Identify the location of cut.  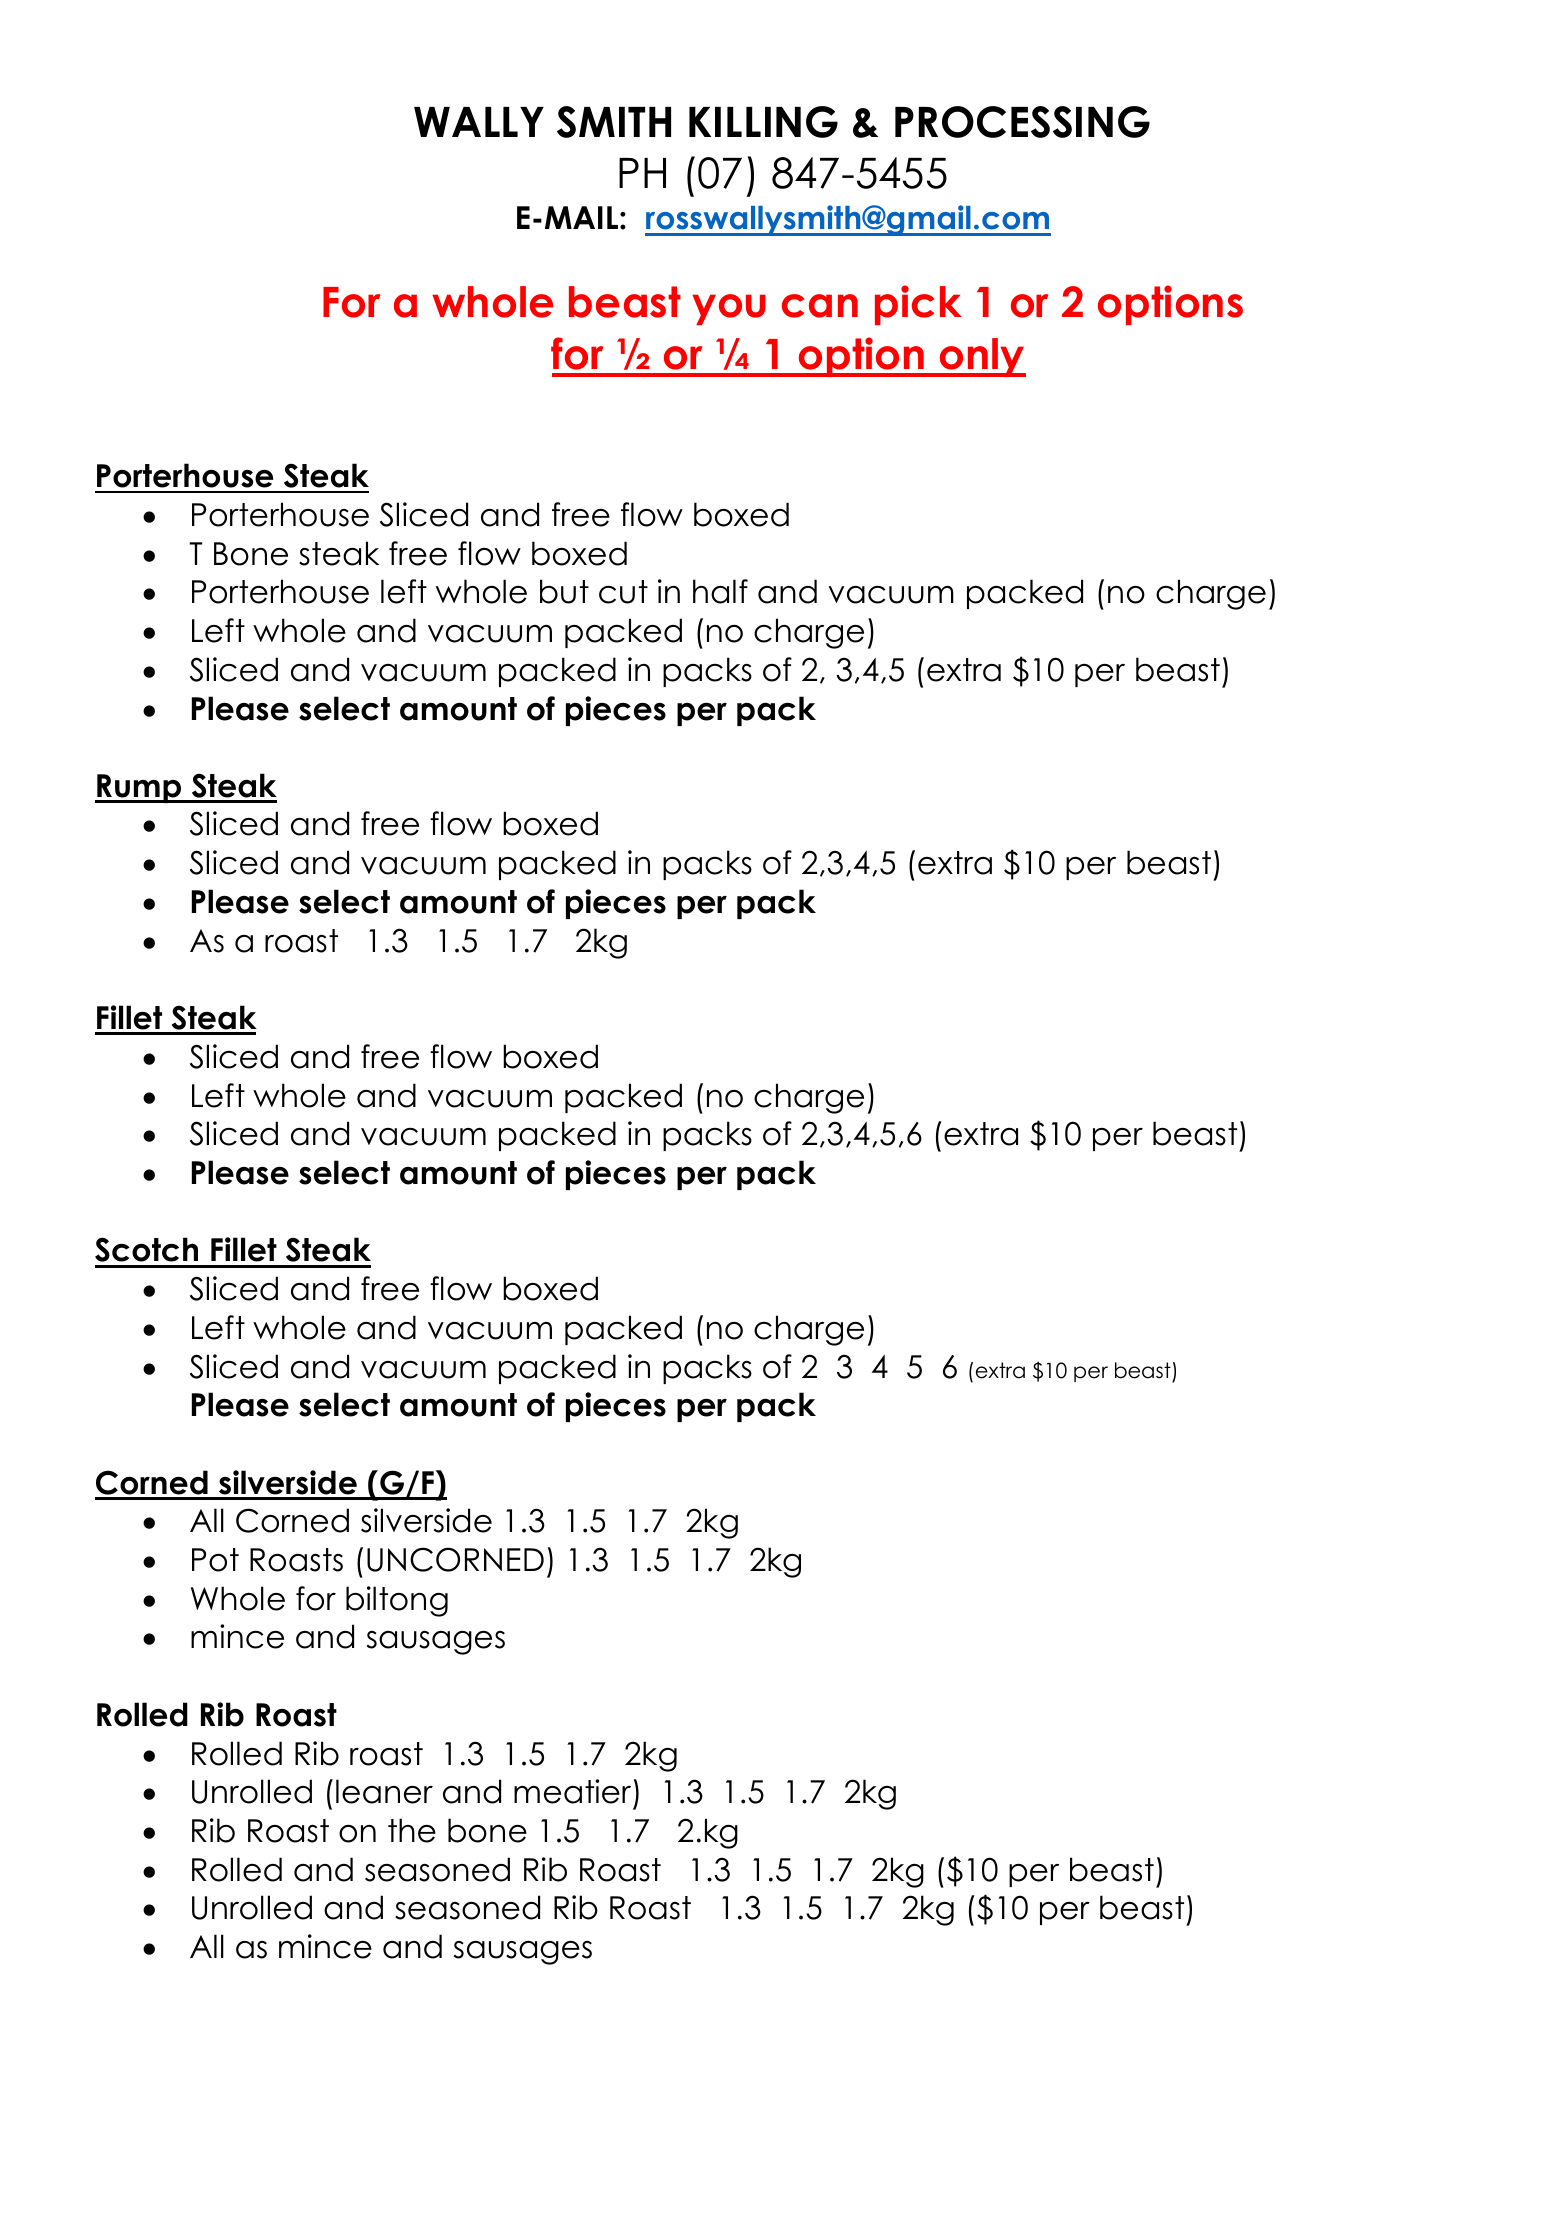
(623, 592).
